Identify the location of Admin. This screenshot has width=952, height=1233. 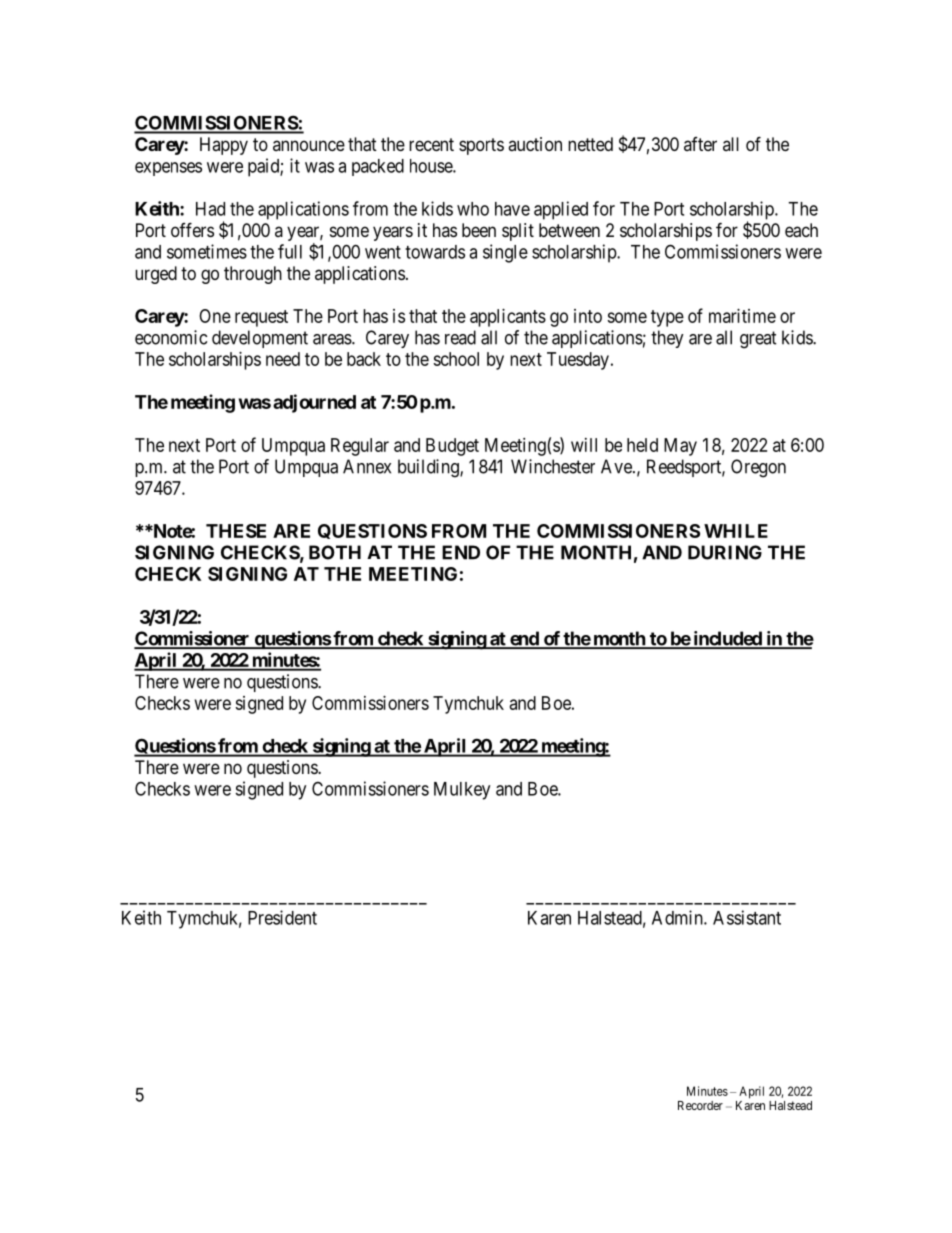
(678, 917).
